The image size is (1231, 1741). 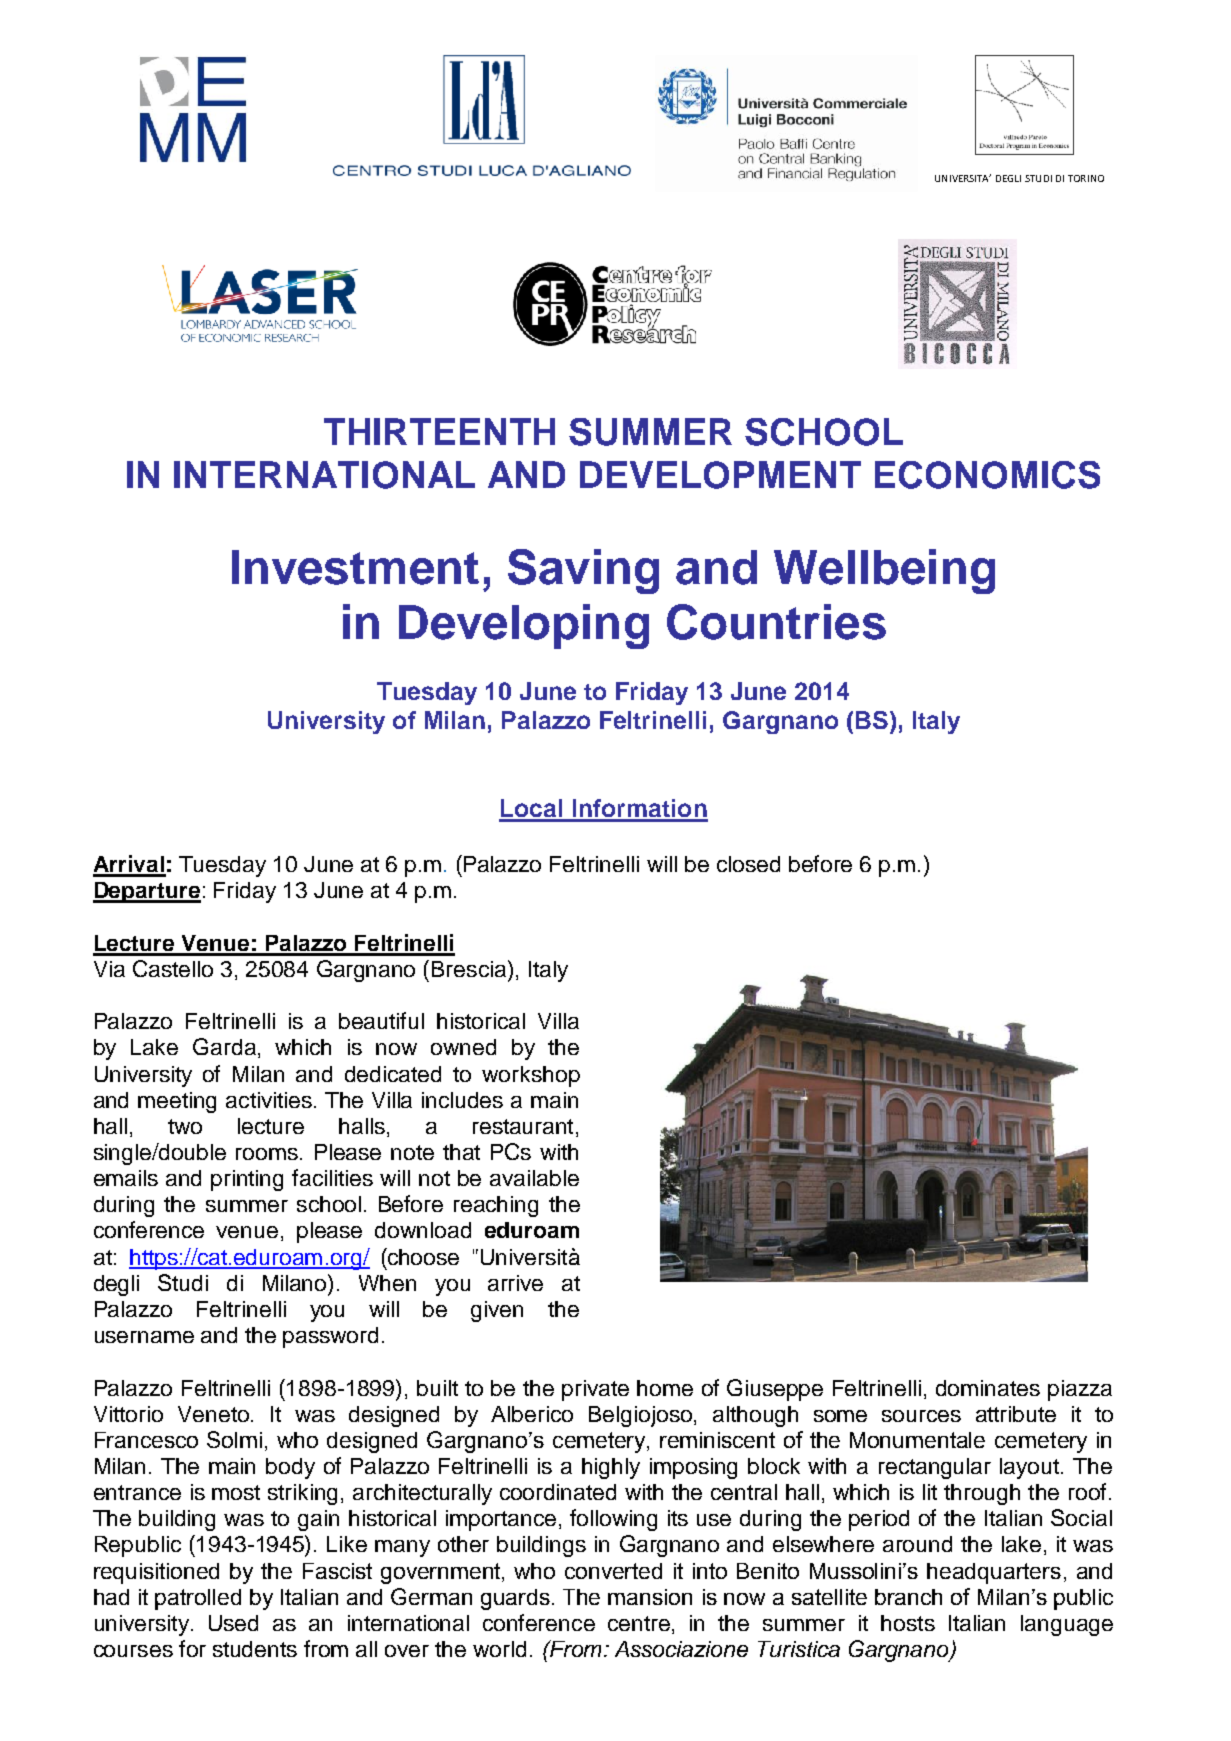 What do you see at coordinates (1086, 178) in the image?
I see `TORINO` at bounding box center [1086, 178].
